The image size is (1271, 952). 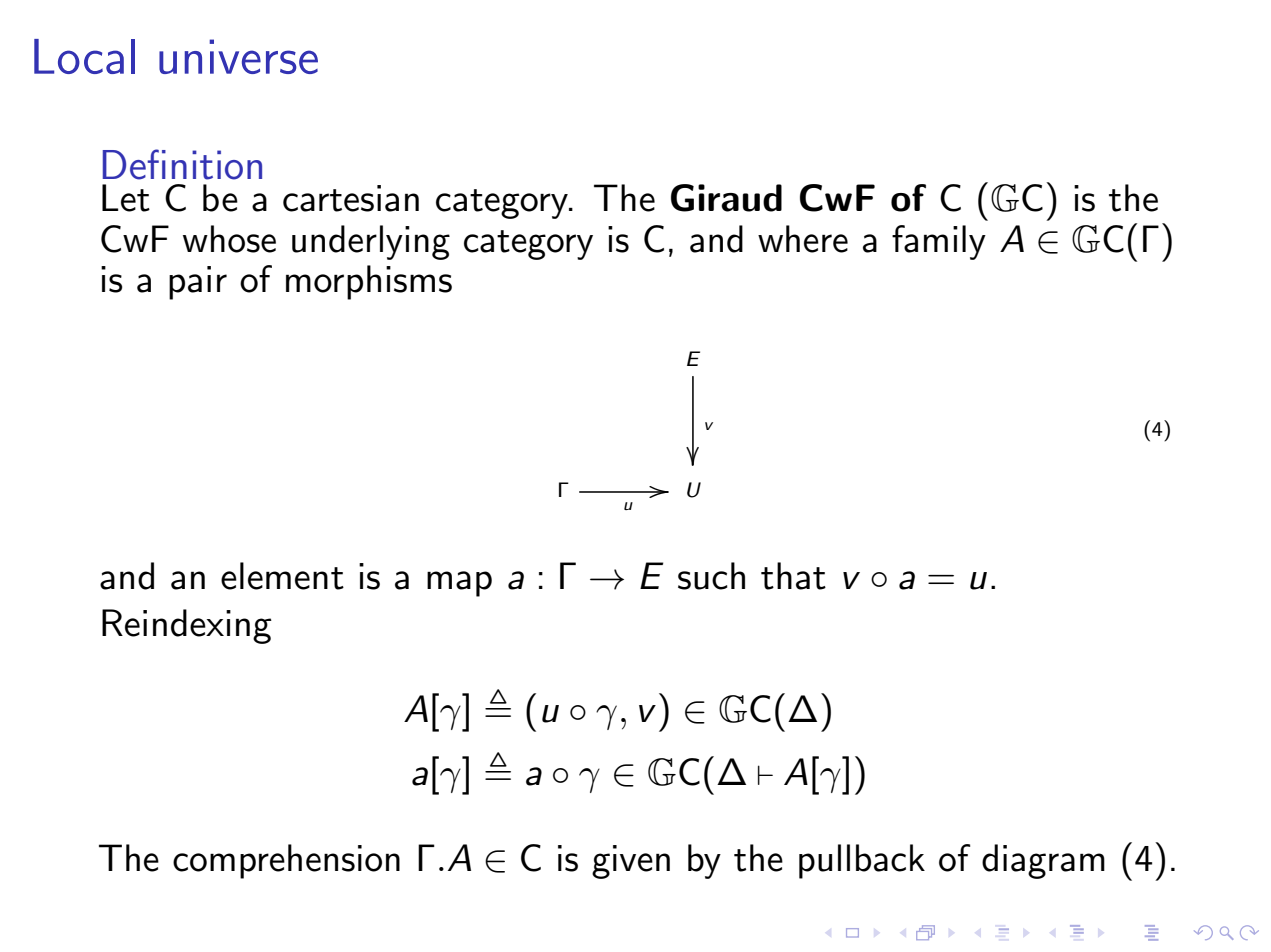 I want to click on where, so click(x=803, y=239).
